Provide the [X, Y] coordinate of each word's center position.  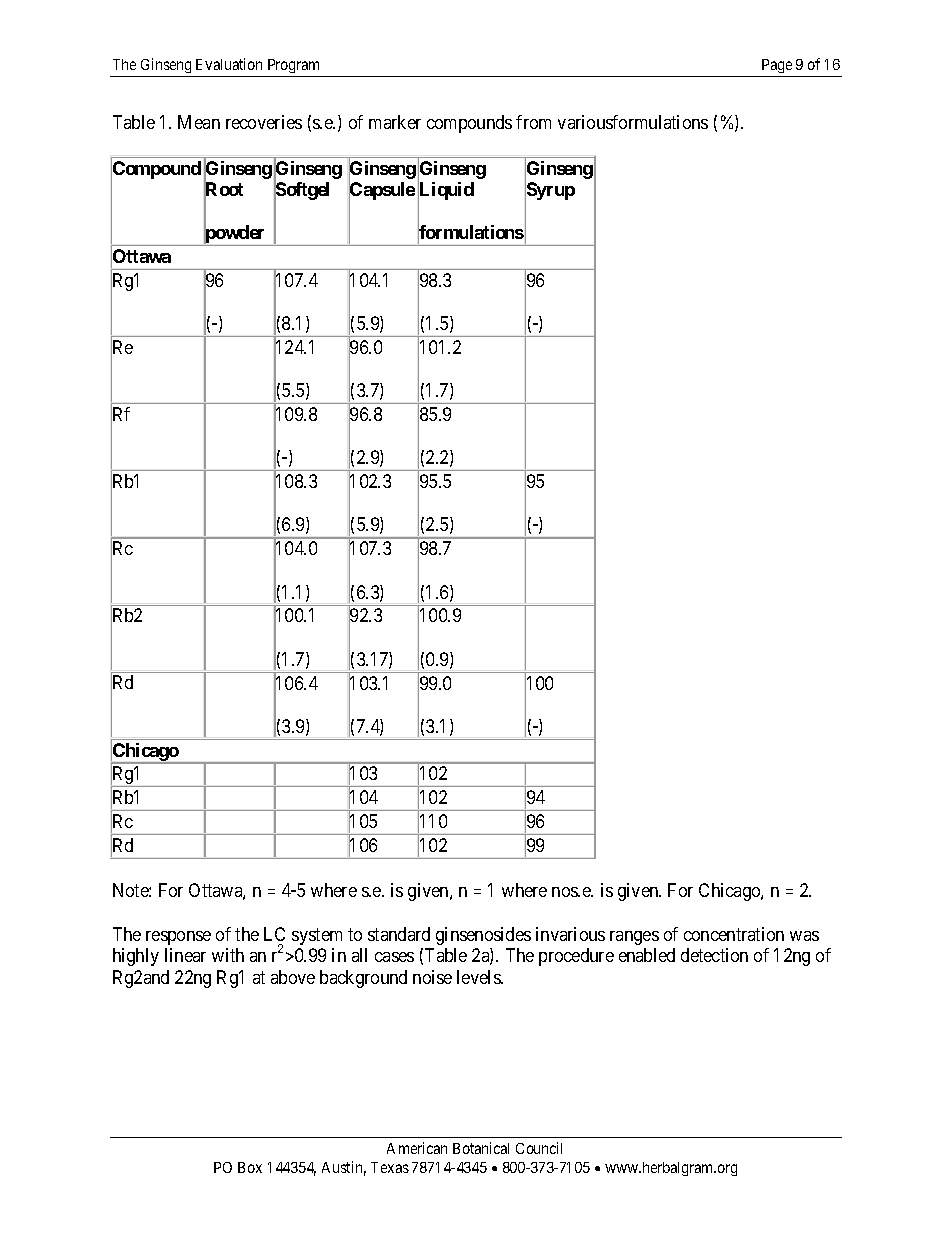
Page [777, 66]
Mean [199, 122]
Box [250, 1167]
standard [399, 934]
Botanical [481, 1148]
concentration [734, 934]
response [178, 938]
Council [539, 1148]
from [533, 122]
